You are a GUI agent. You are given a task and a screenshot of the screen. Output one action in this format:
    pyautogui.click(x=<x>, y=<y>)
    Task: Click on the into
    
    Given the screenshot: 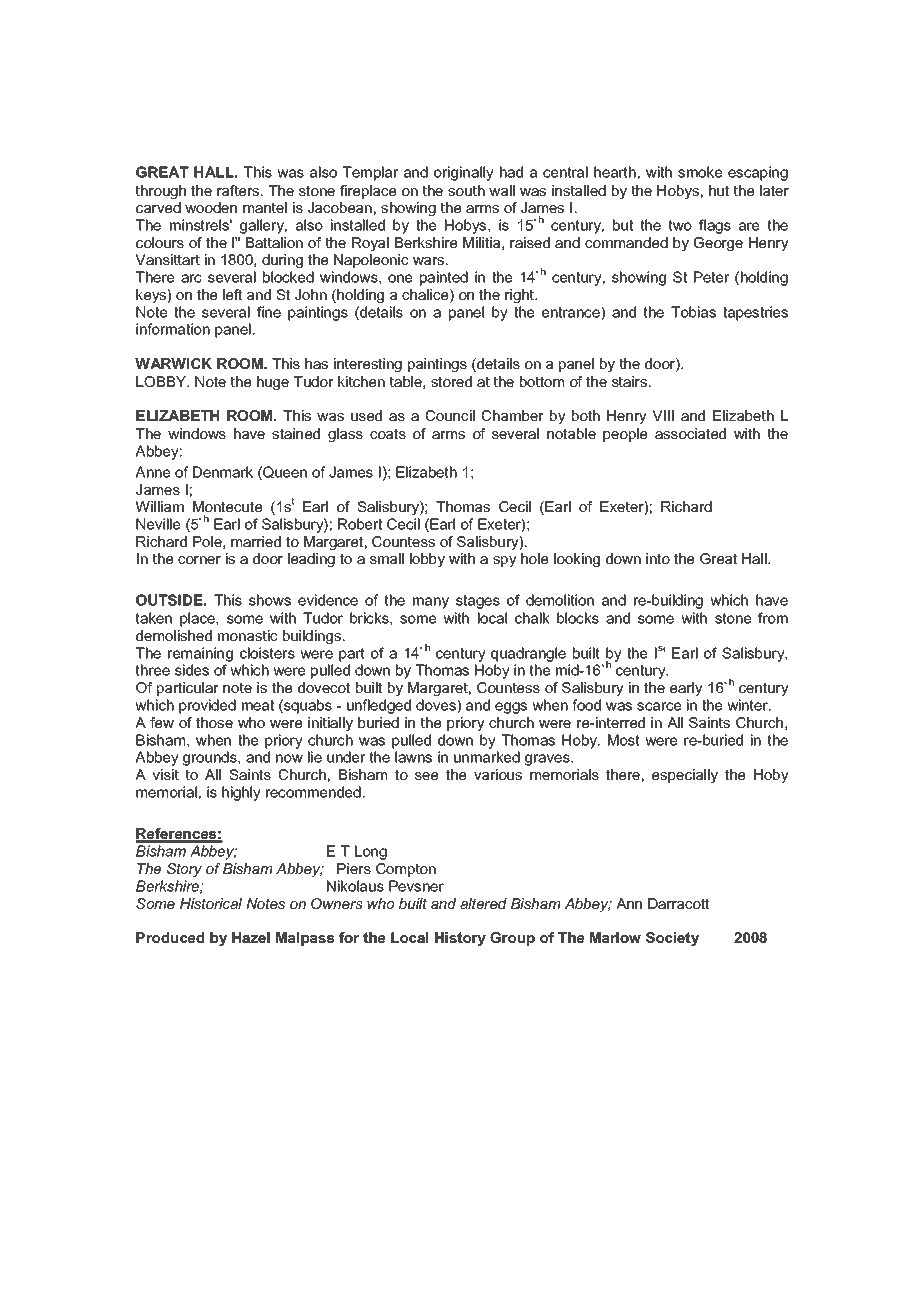 What is the action you would take?
    pyautogui.click(x=658, y=558)
